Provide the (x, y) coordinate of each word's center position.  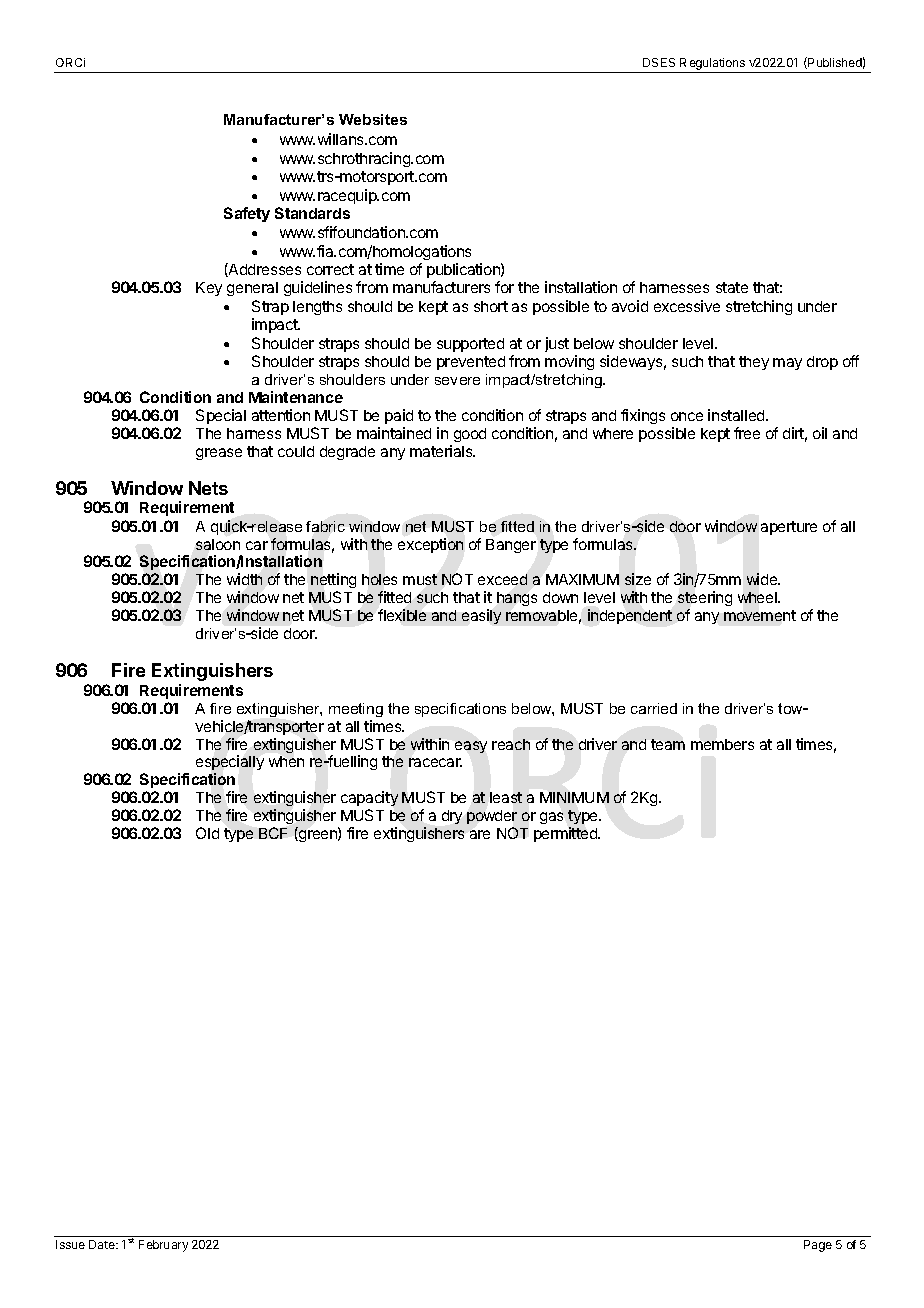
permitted (566, 834)
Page (818, 1246)
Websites (373, 119)
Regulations (712, 65)
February (163, 1246)
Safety (247, 214)
